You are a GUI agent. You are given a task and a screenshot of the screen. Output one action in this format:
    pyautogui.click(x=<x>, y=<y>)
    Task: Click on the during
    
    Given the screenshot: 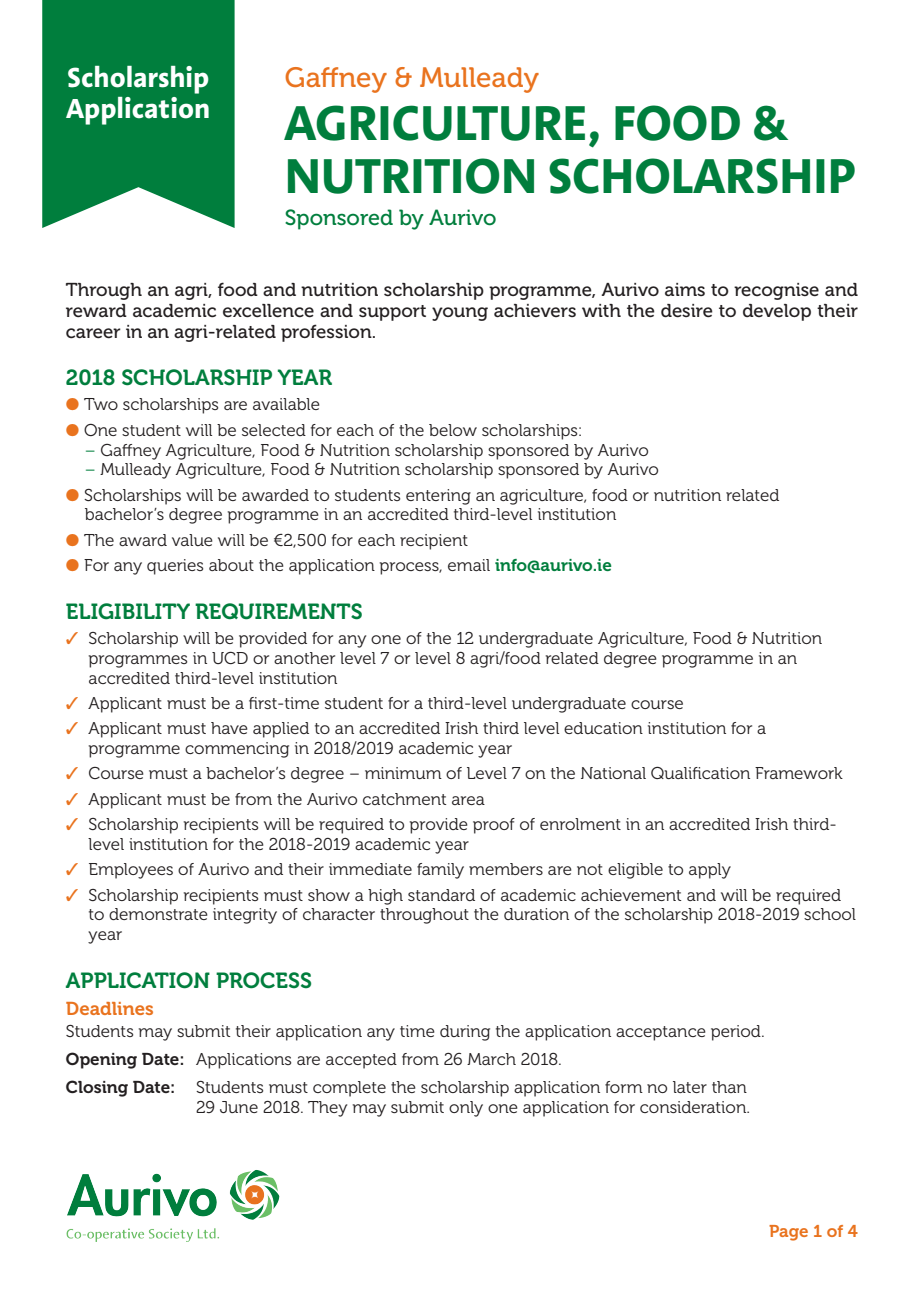 What is the action you would take?
    pyautogui.click(x=465, y=1033)
